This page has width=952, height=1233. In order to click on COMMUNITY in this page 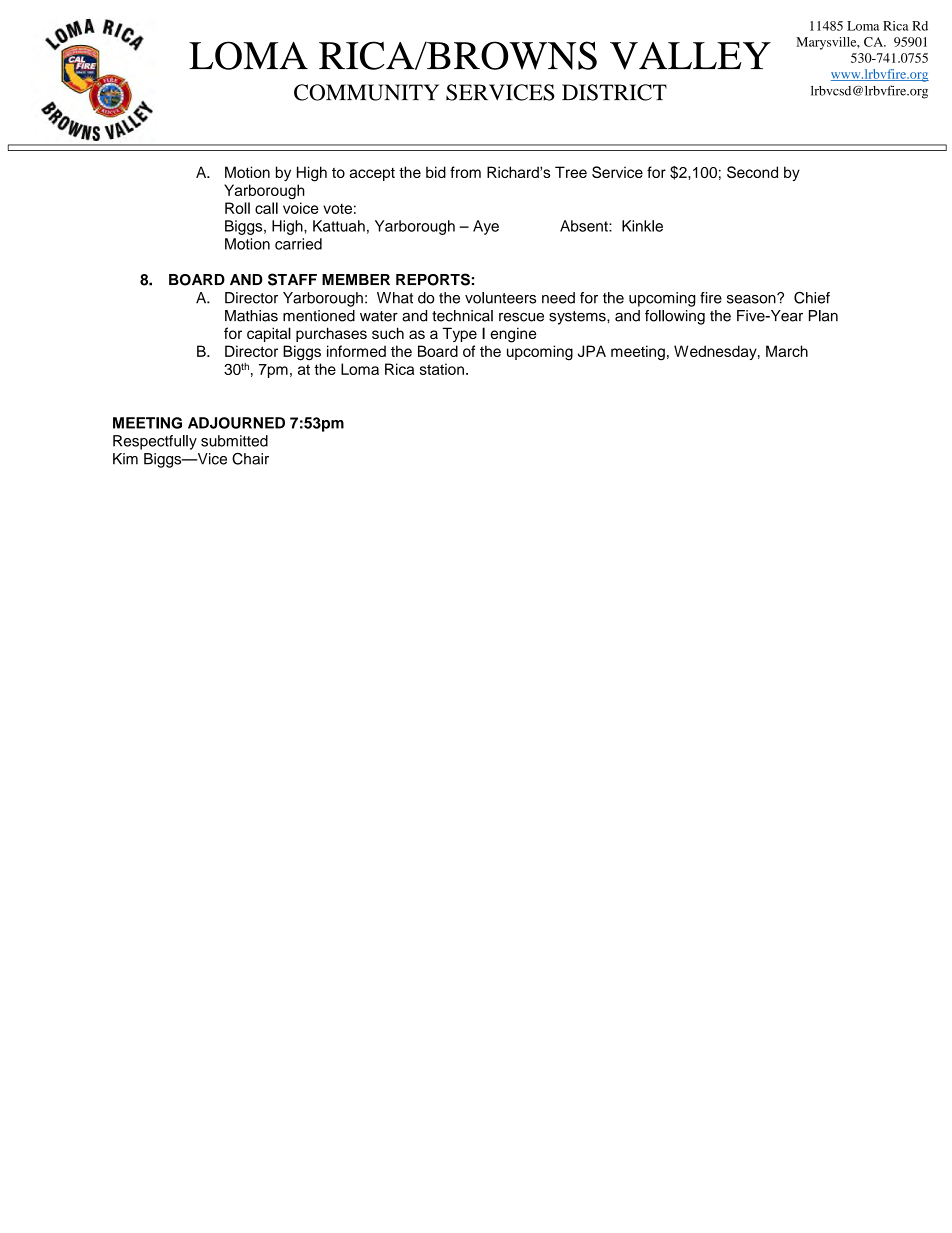, I will do `click(366, 92)`.
